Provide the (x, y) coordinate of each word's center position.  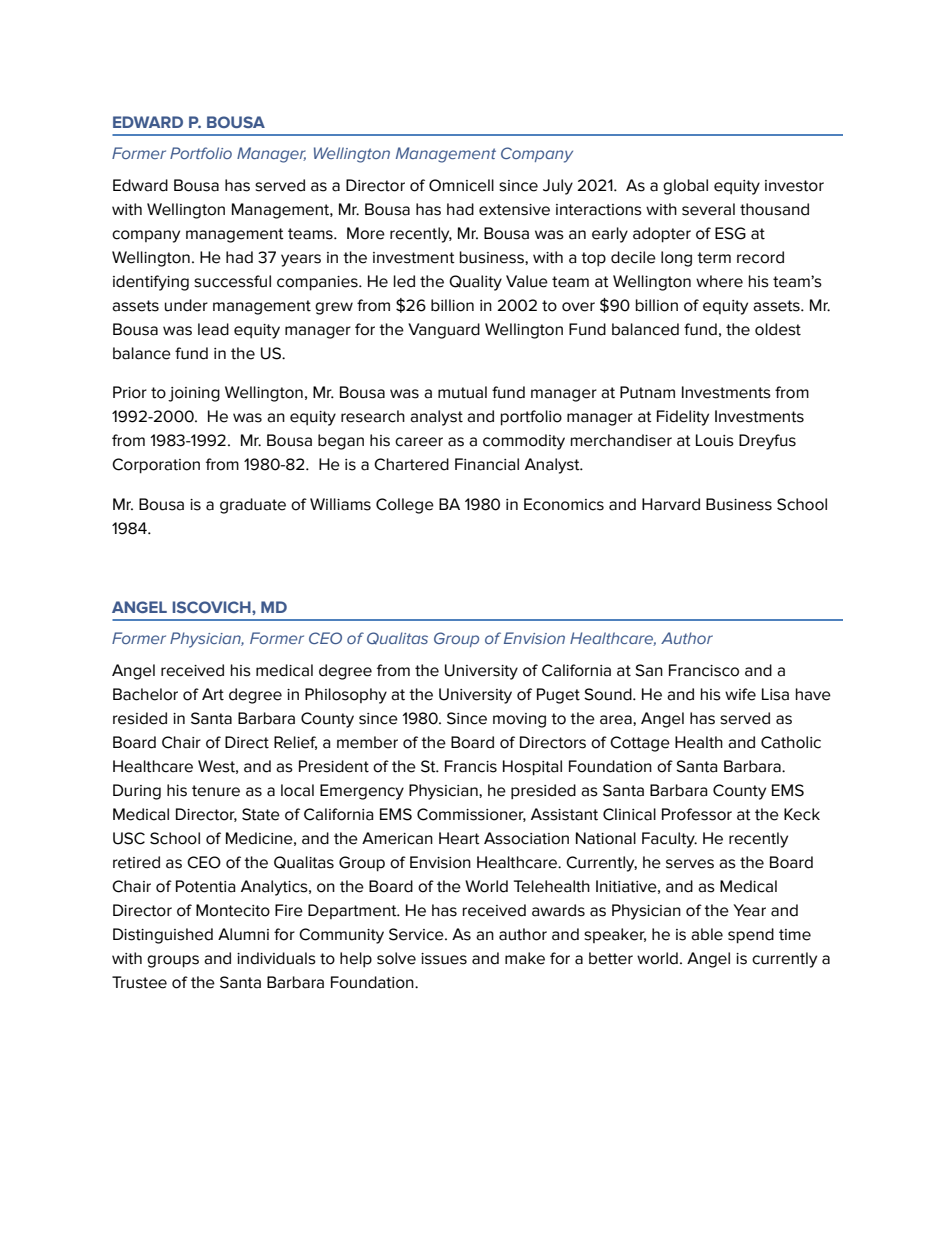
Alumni (243, 934)
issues (444, 959)
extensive (514, 210)
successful (232, 281)
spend (751, 936)
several (708, 209)
